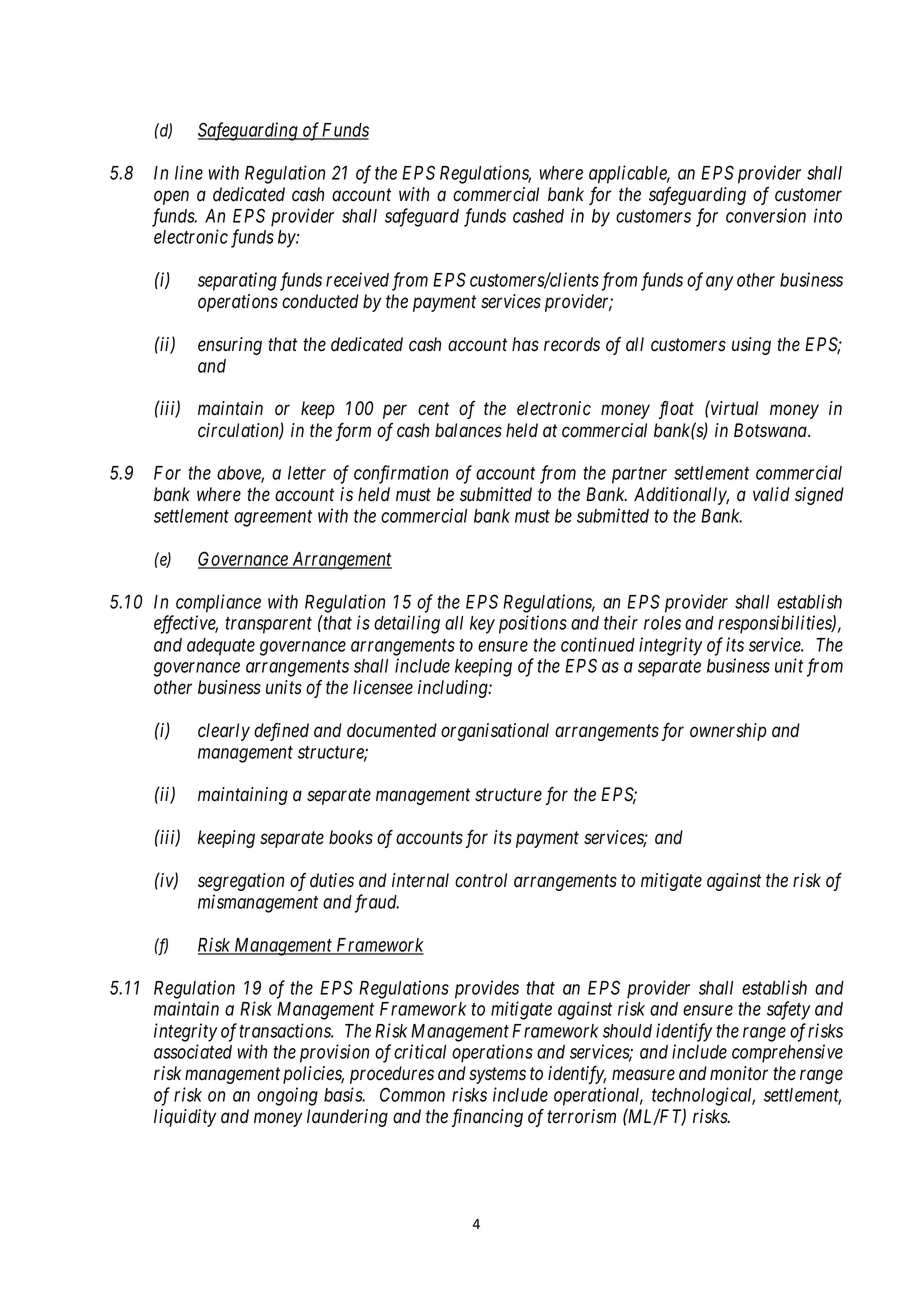 The height and width of the screenshot is (1308, 924). What do you see at coordinates (287, 1096) in the screenshot?
I see `ongoing` at bounding box center [287, 1096].
